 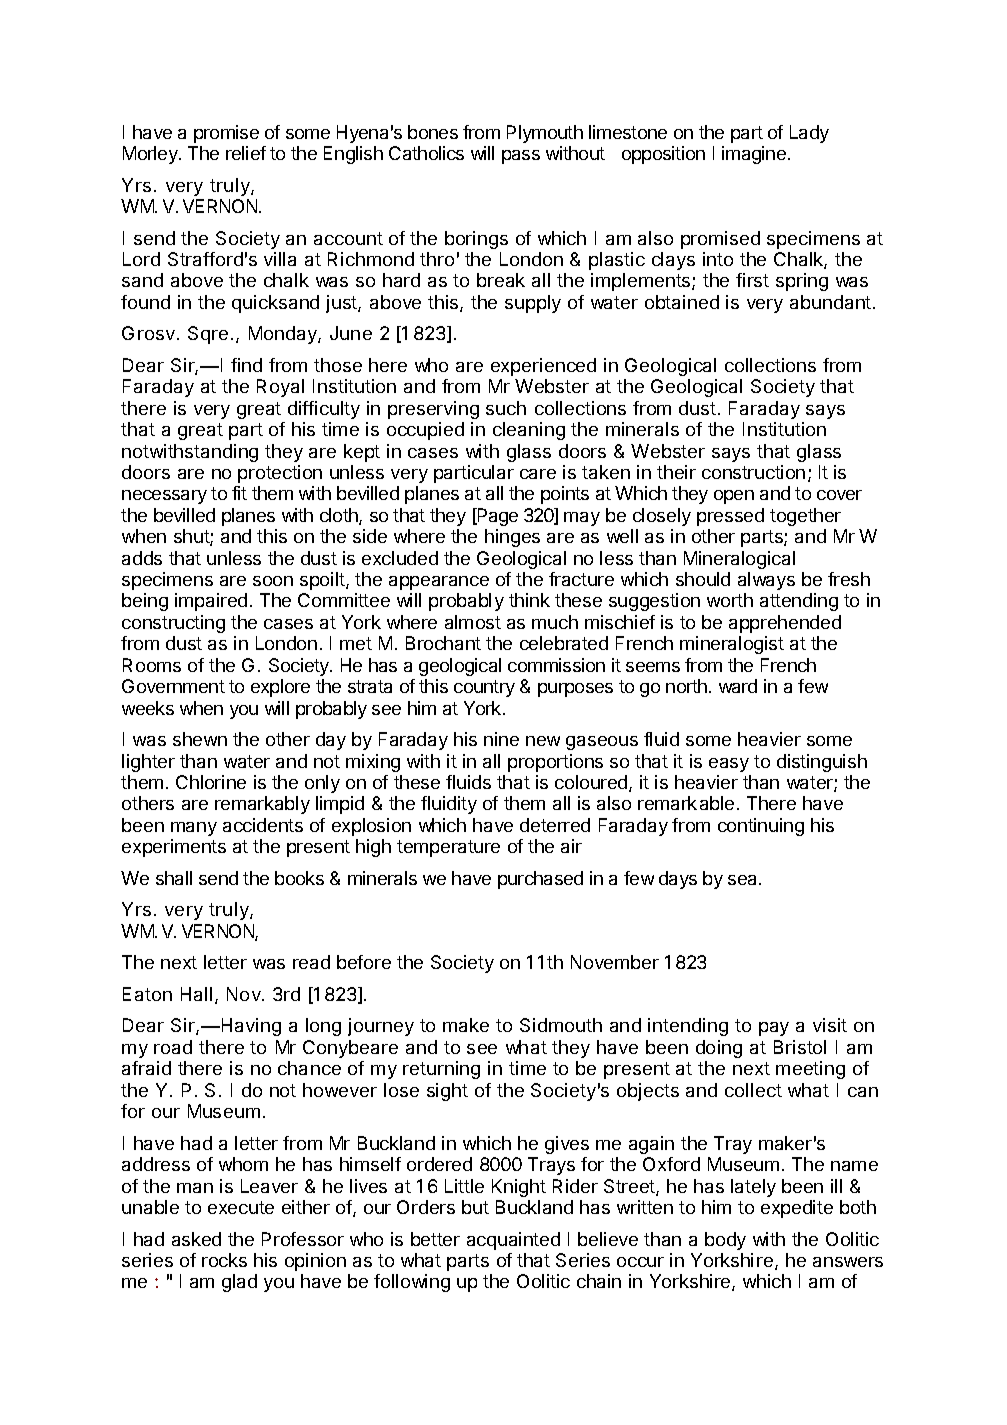 I want to click on protection, so click(x=280, y=474).
